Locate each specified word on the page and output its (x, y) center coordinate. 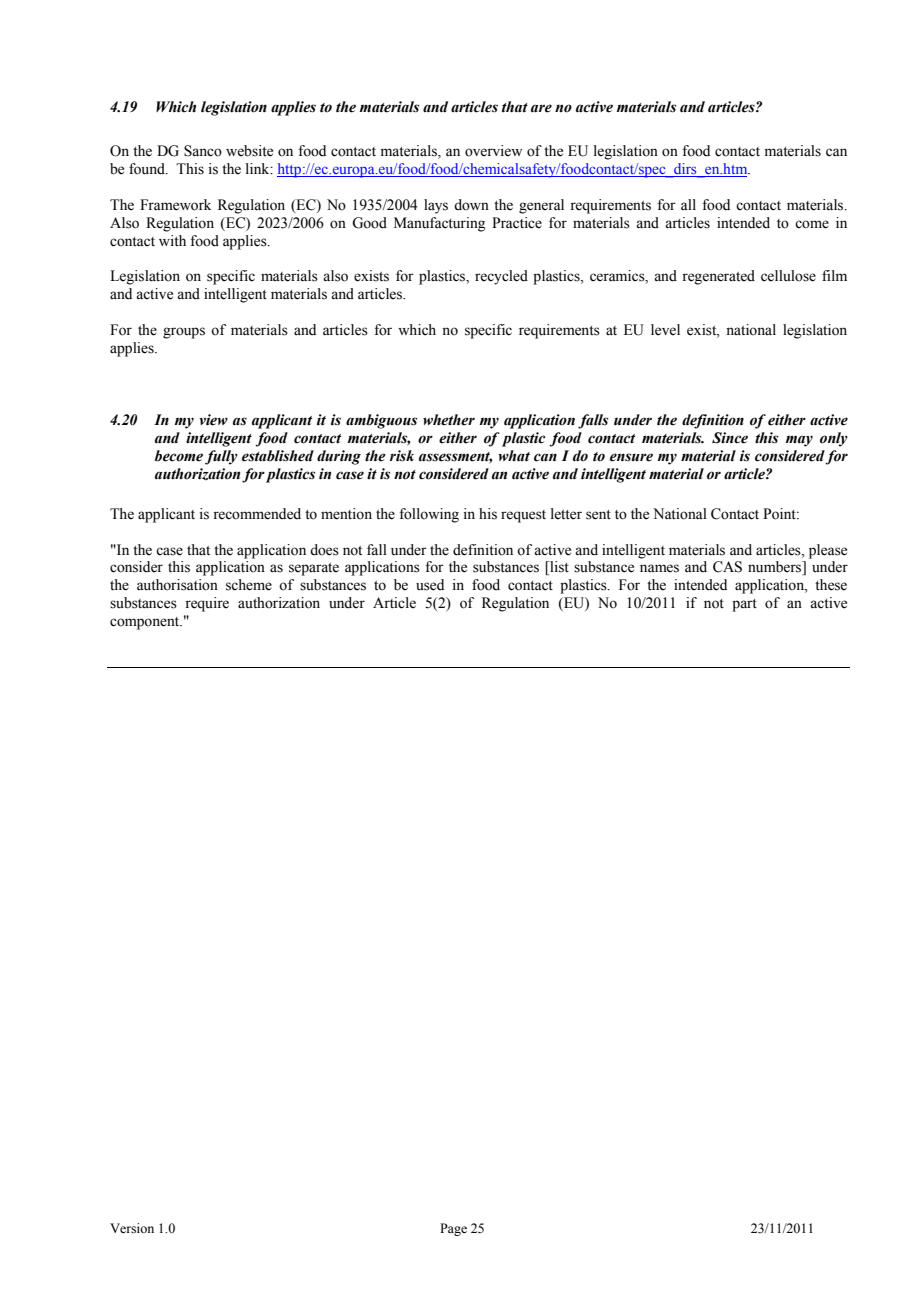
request (523, 516)
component (146, 623)
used (430, 585)
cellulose (788, 276)
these (831, 585)
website (249, 151)
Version (132, 1228)
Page (453, 1229)
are (541, 108)
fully (221, 457)
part (744, 605)
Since (730, 438)
